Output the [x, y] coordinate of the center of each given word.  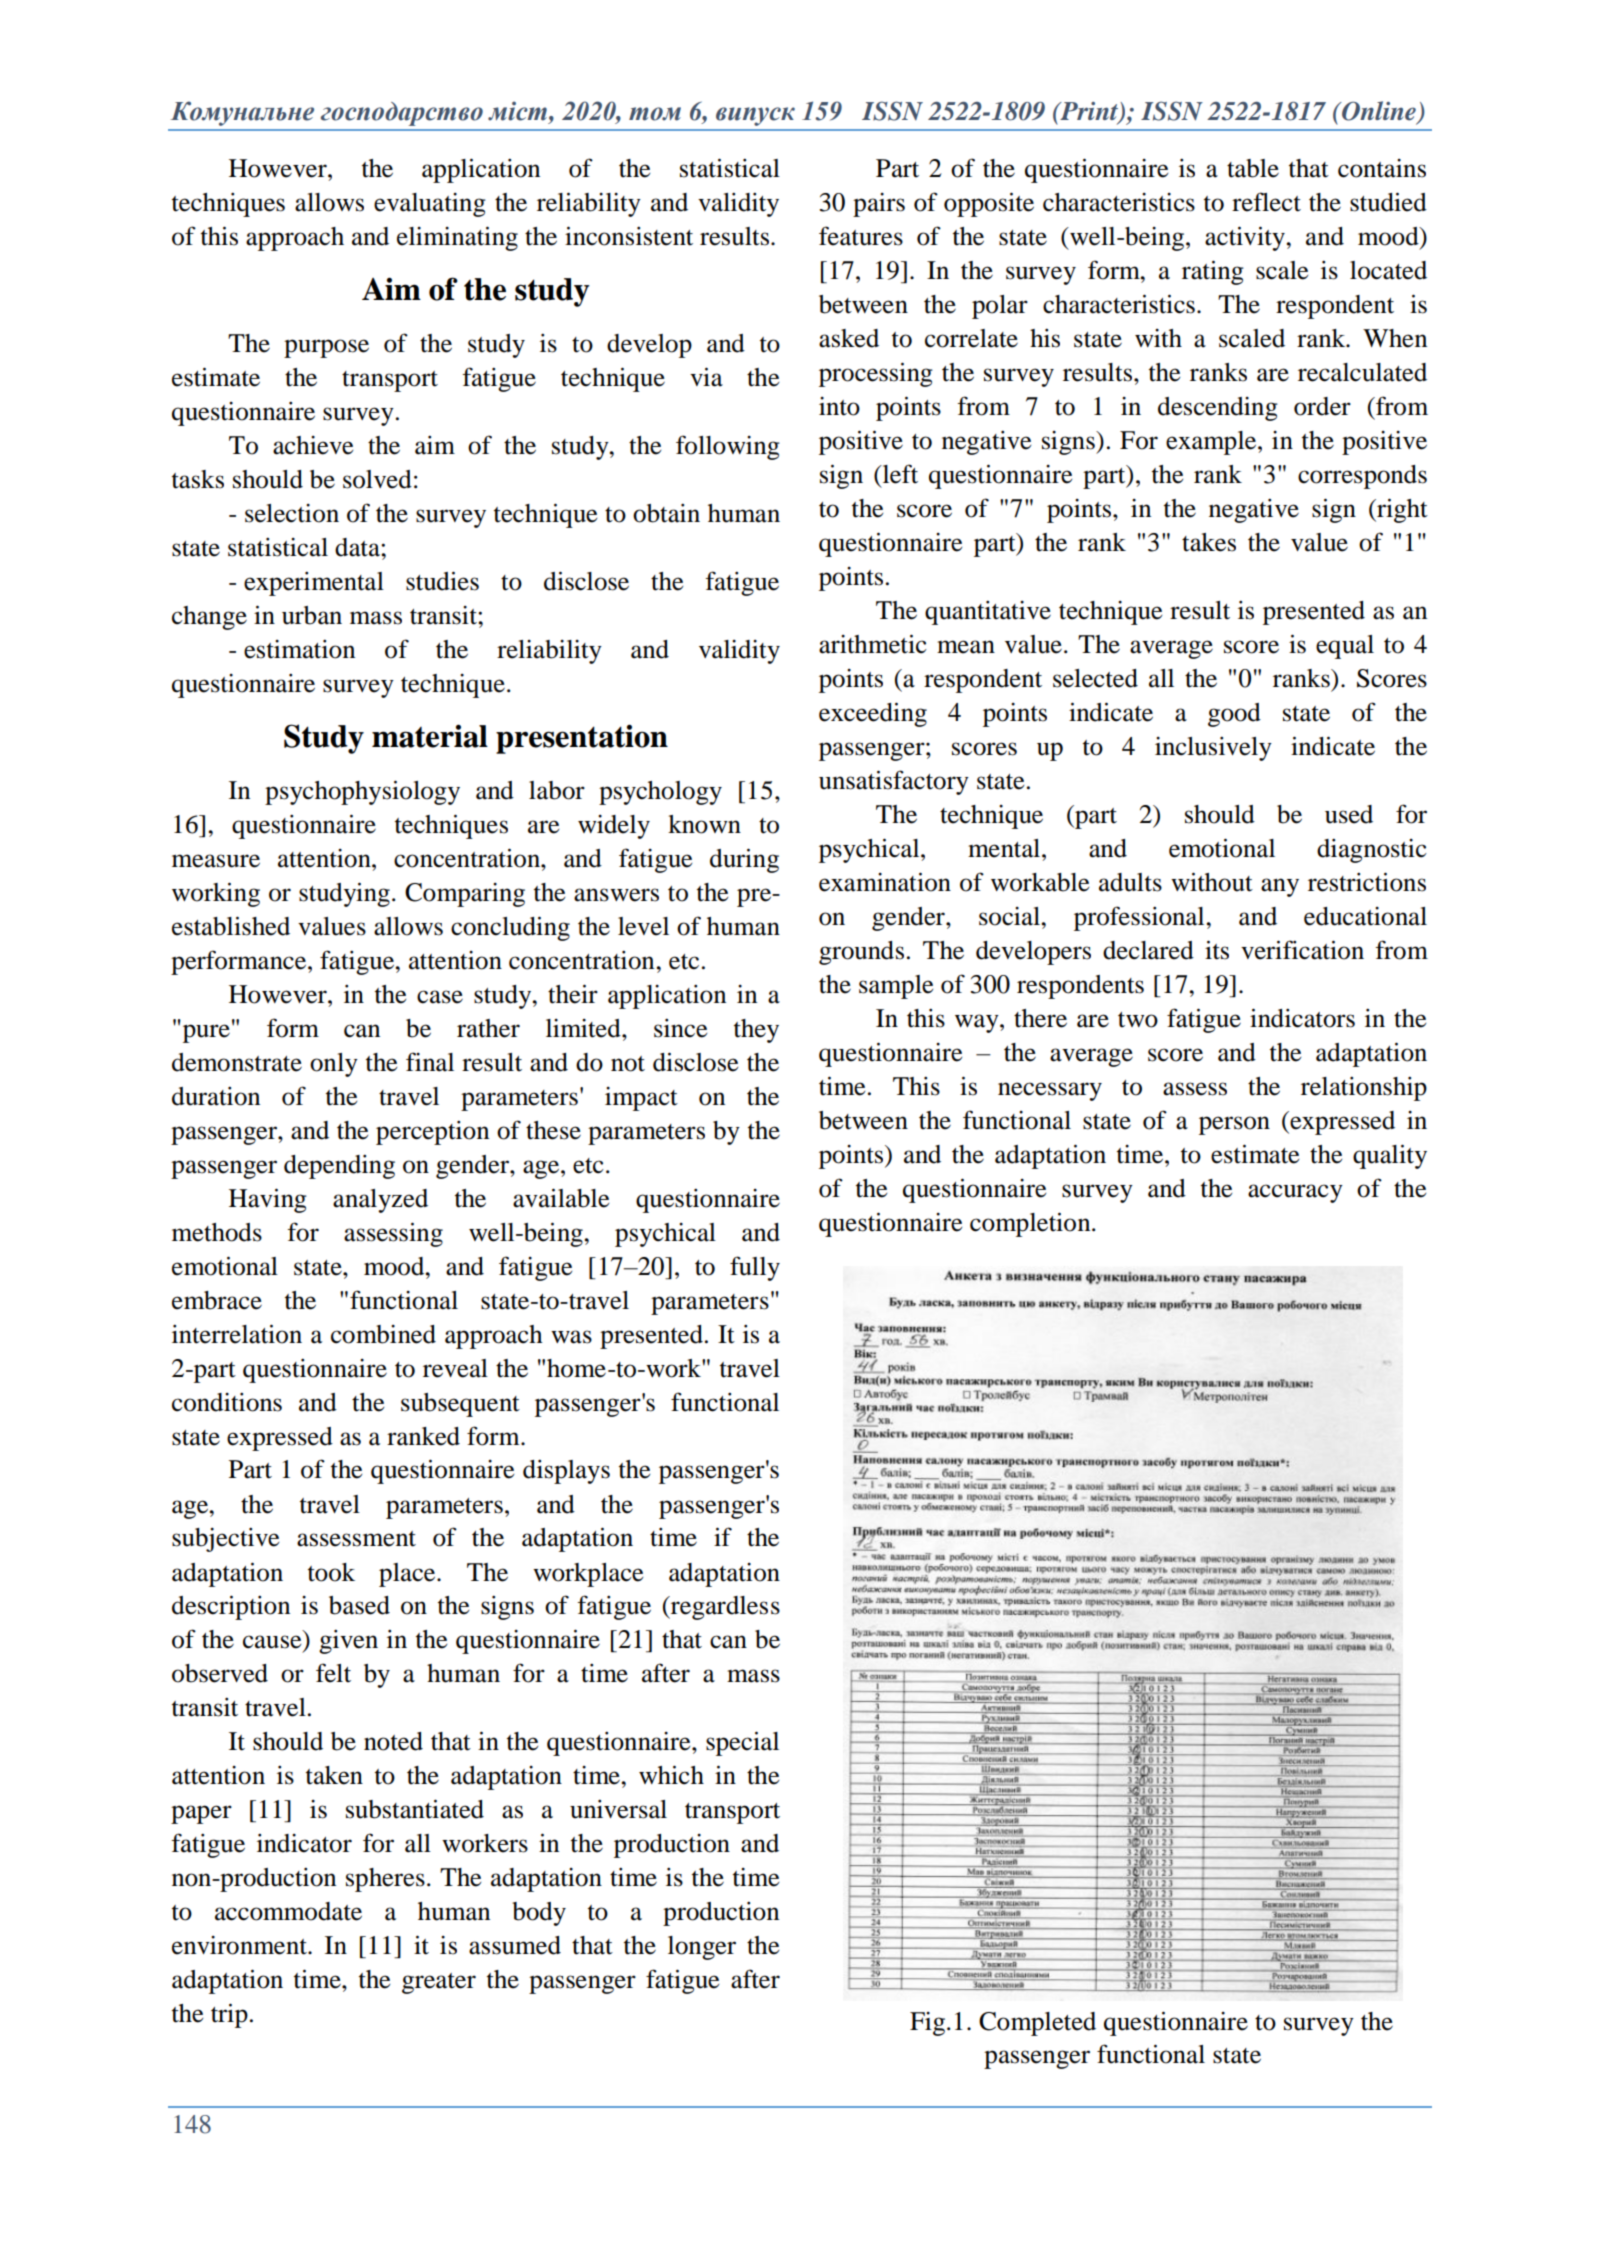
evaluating [430, 205]
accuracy [1295, 1193]
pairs [879, 205]
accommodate [288, 1911]
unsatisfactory [894, 782]
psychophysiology [362, 792]
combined [383, 1334]
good [1234, 715]
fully [755, 1268]
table [1253, 168]
